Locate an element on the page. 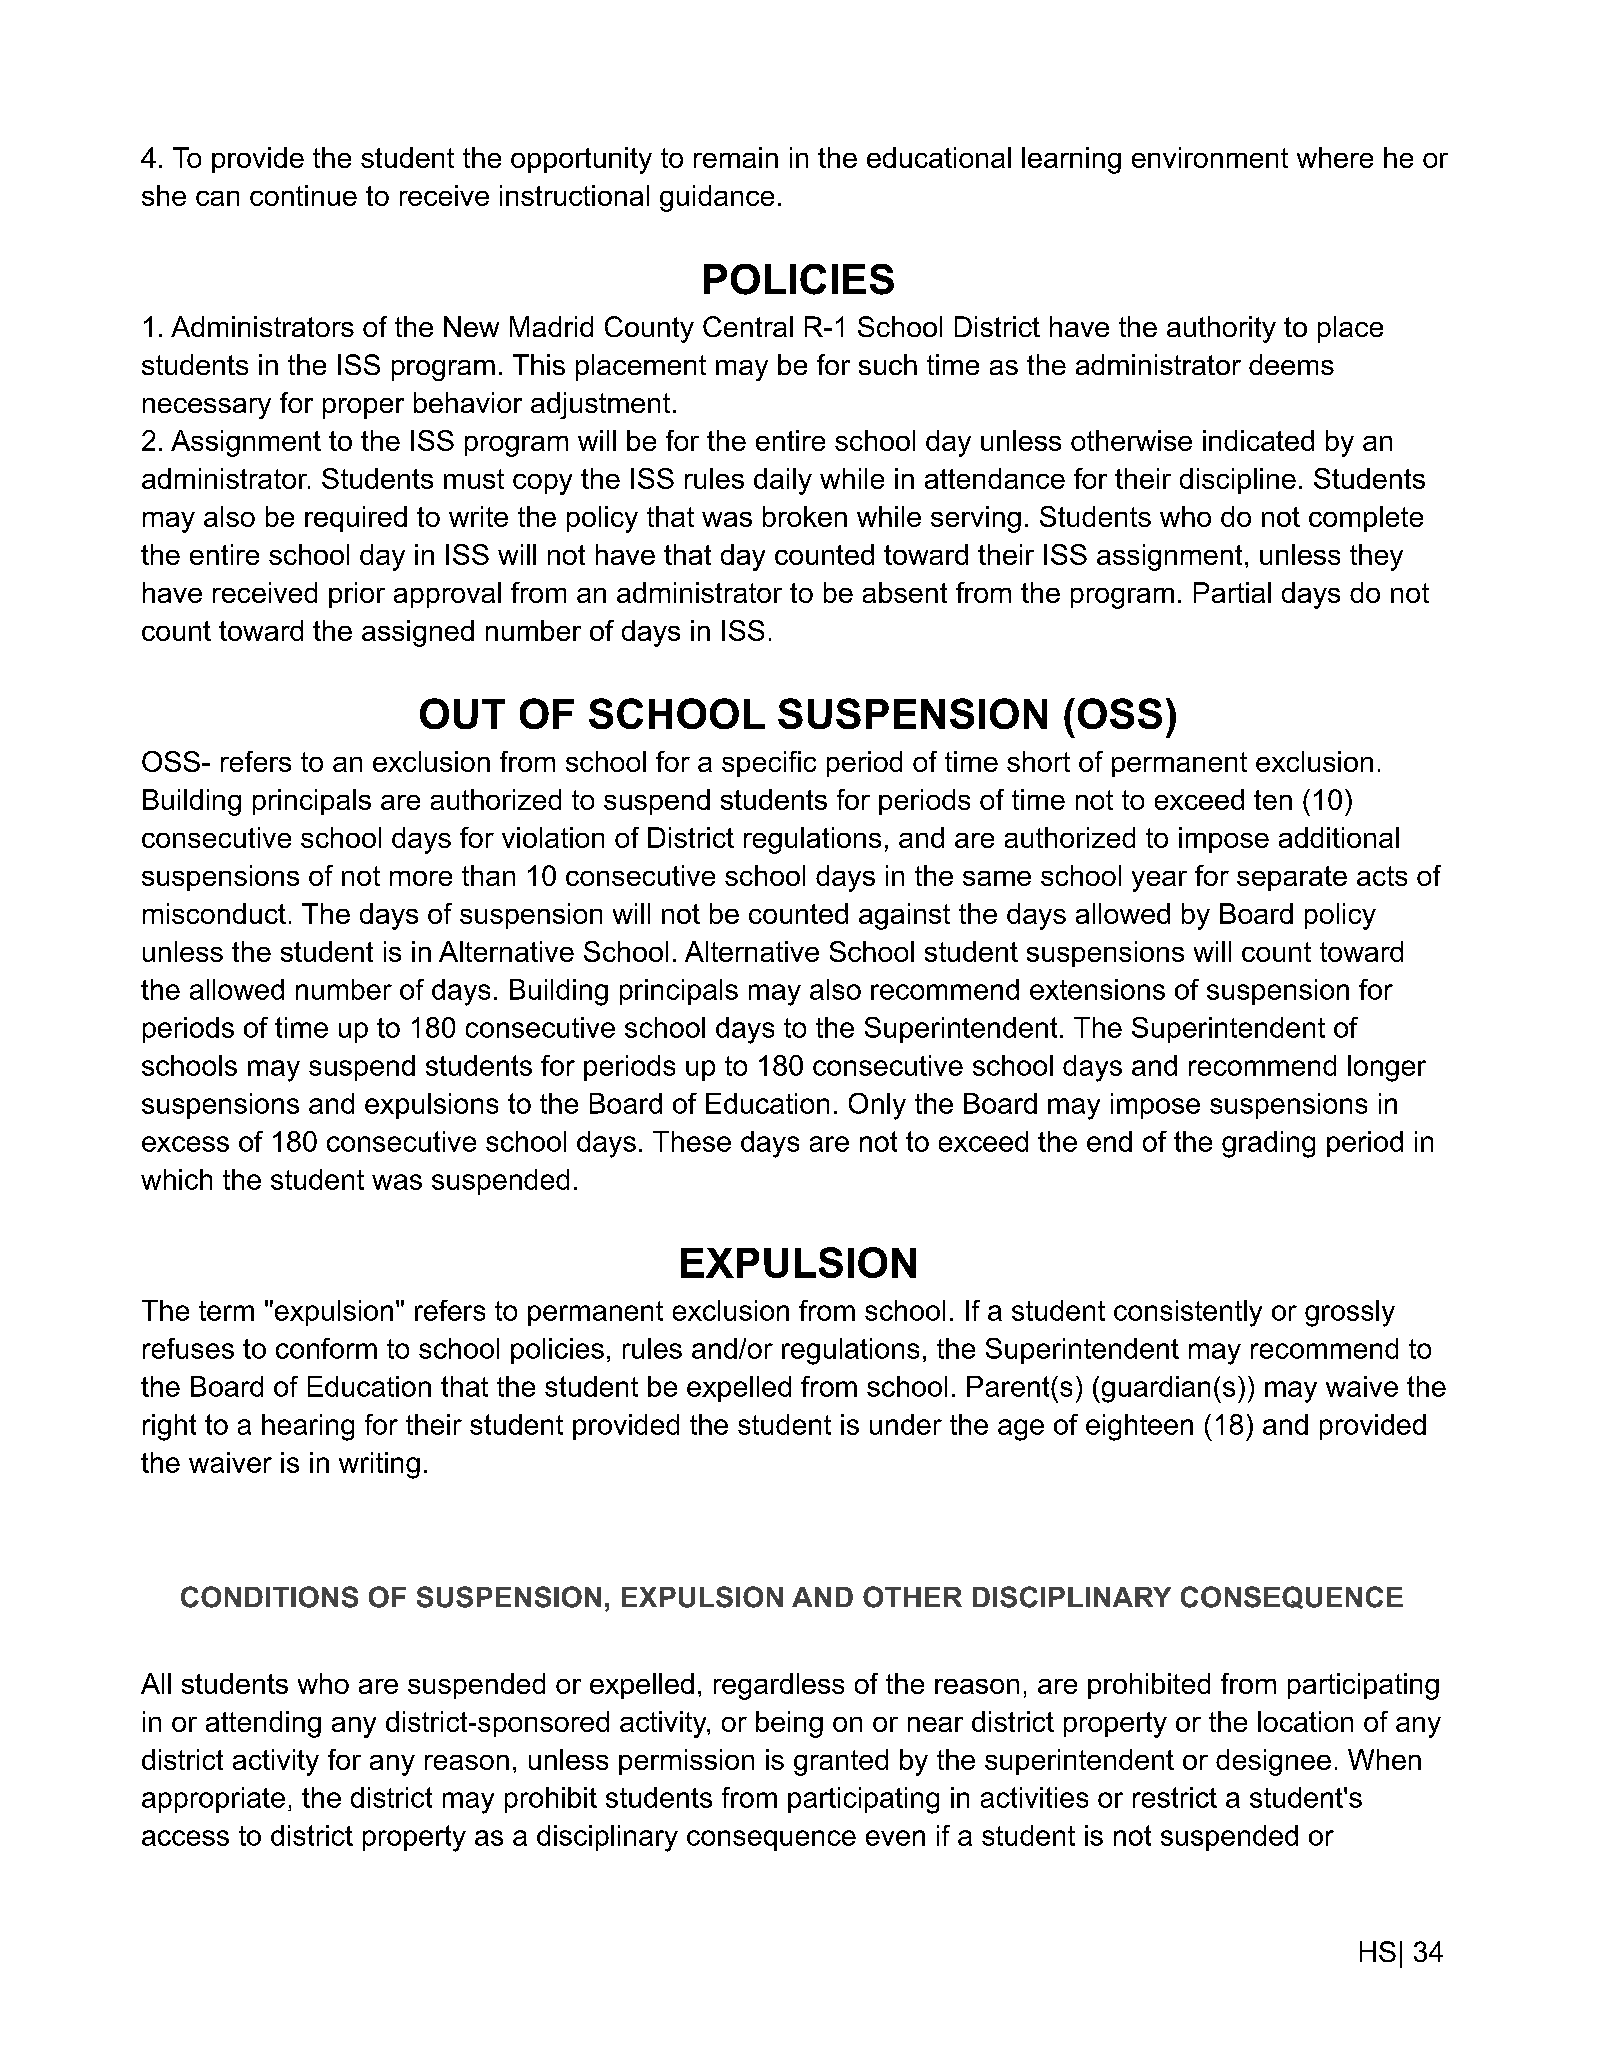 Image resolution: width=1597 pixels, height=2067 pixels. appropriate is located at coordinates (213, 1800).
